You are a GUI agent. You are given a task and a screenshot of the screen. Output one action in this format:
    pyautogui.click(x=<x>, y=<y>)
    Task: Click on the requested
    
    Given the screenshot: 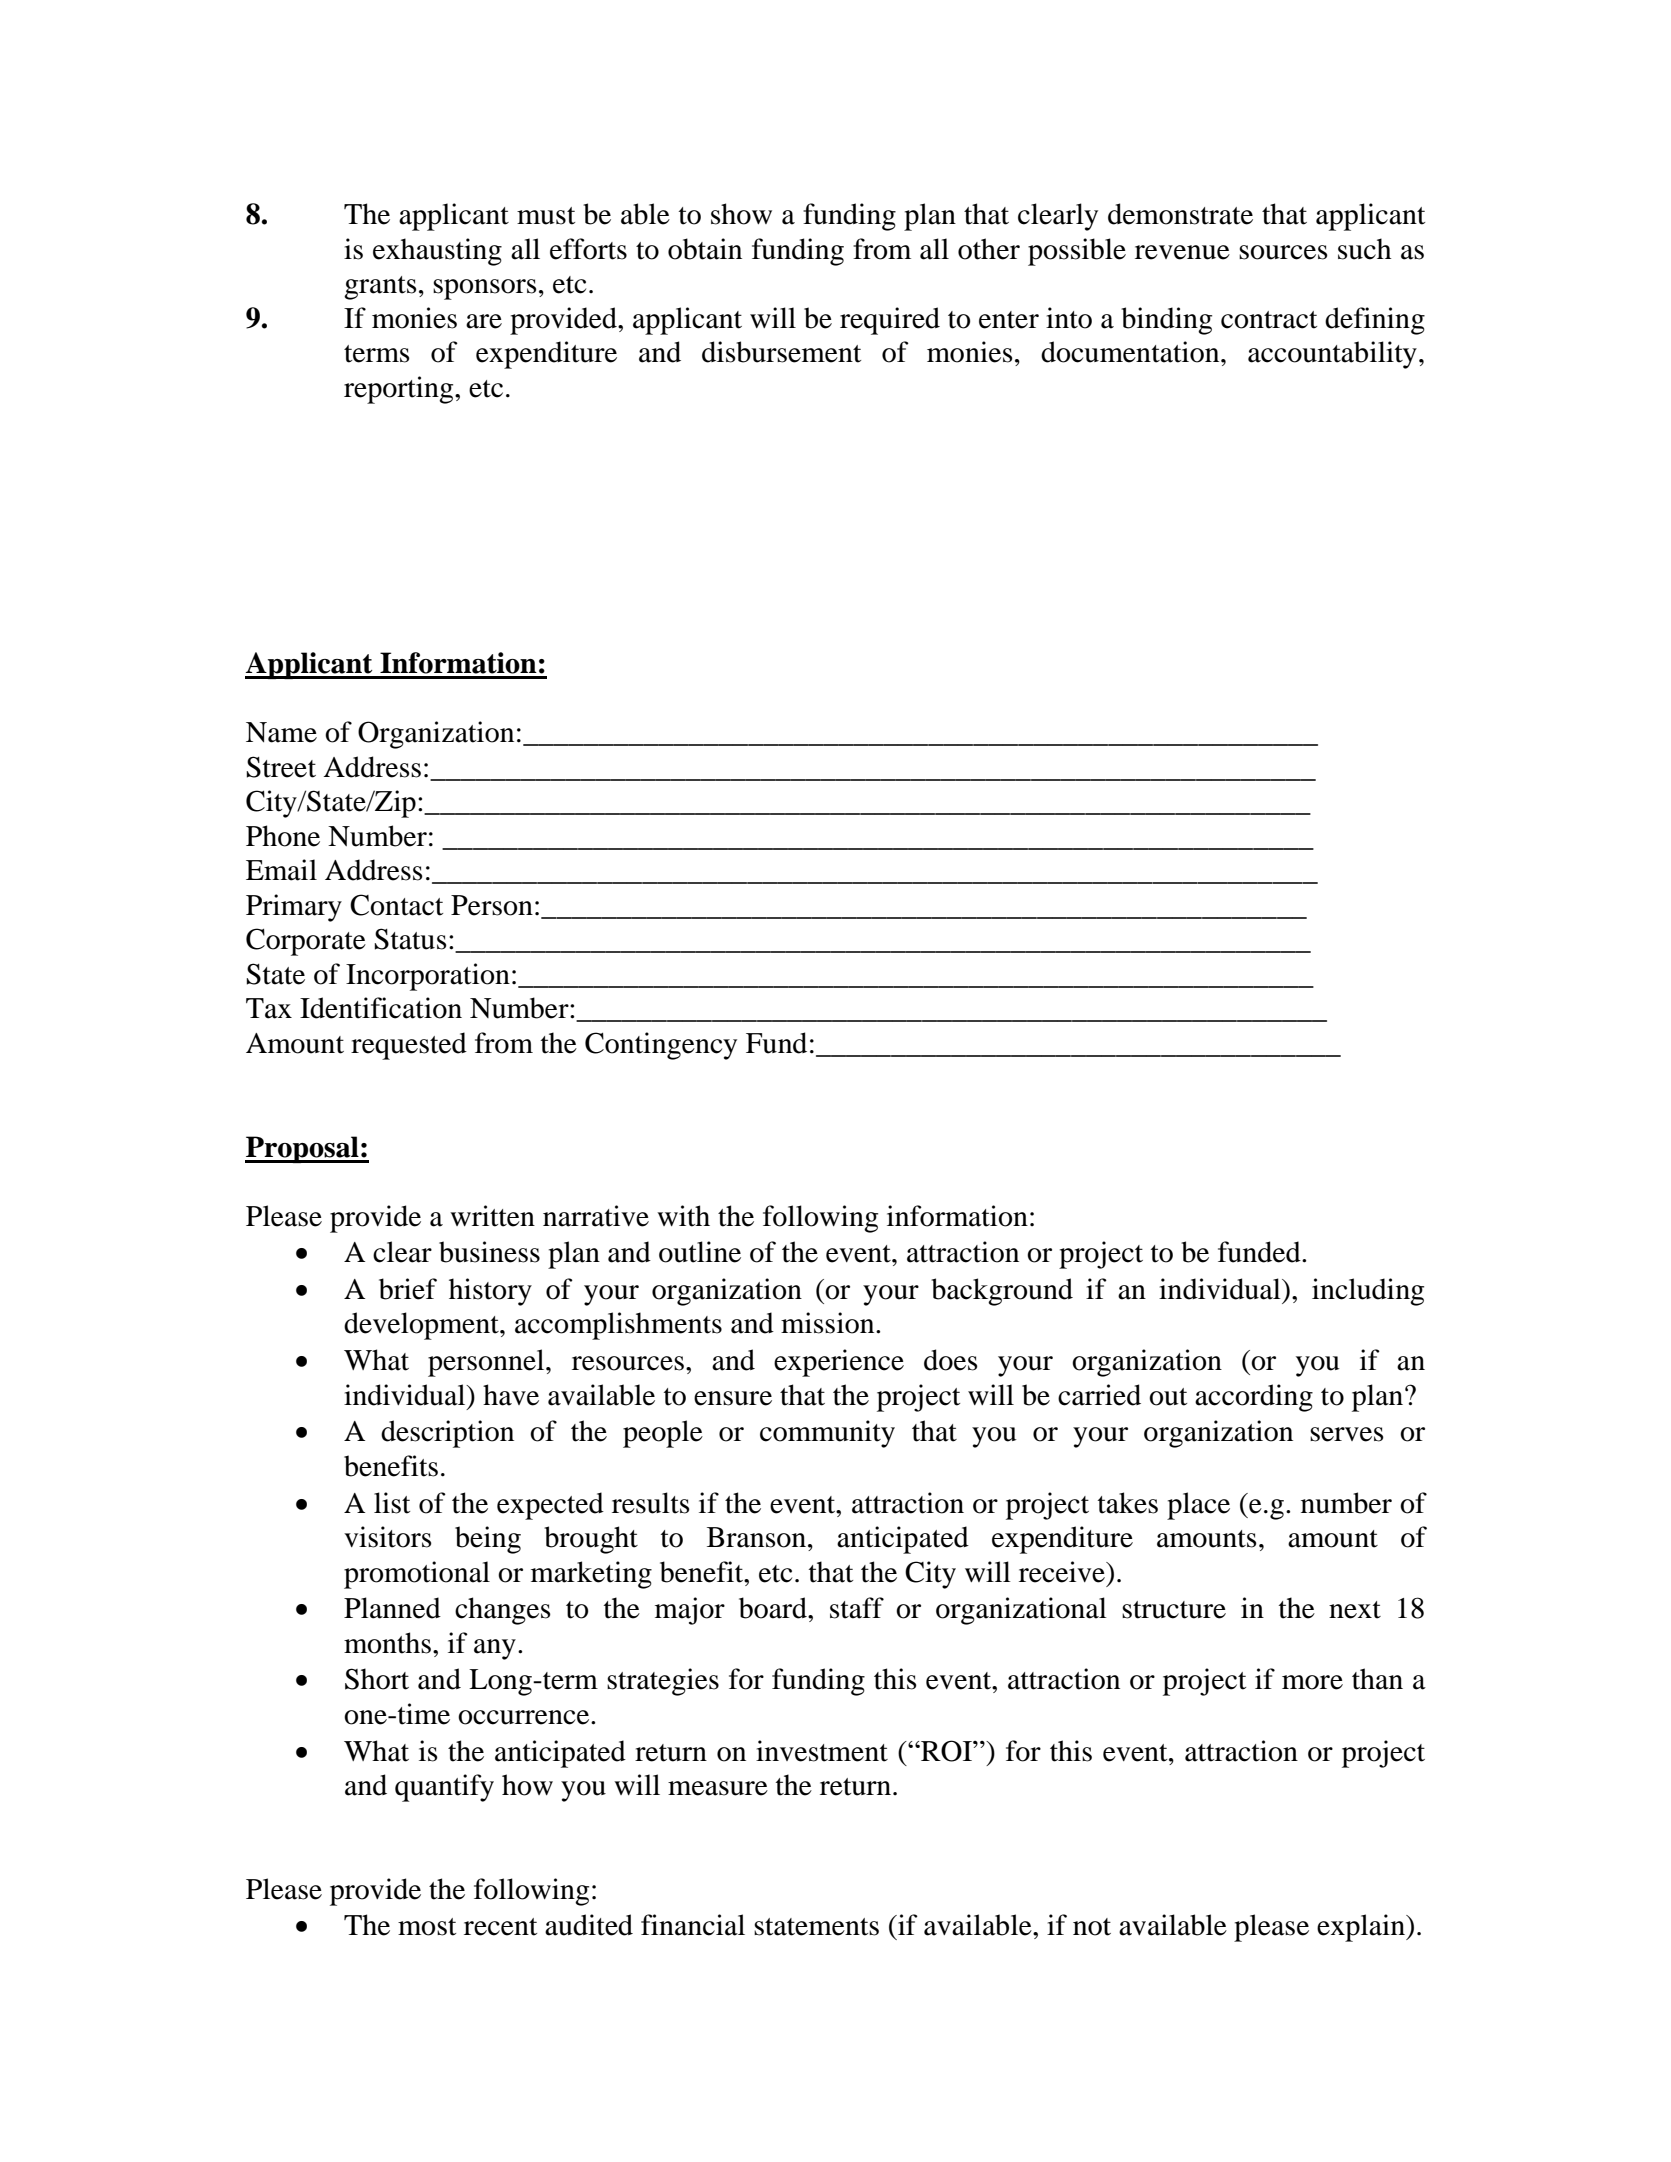 What is the action you would take?
    pyautogui.click(x=409, y=1046)
